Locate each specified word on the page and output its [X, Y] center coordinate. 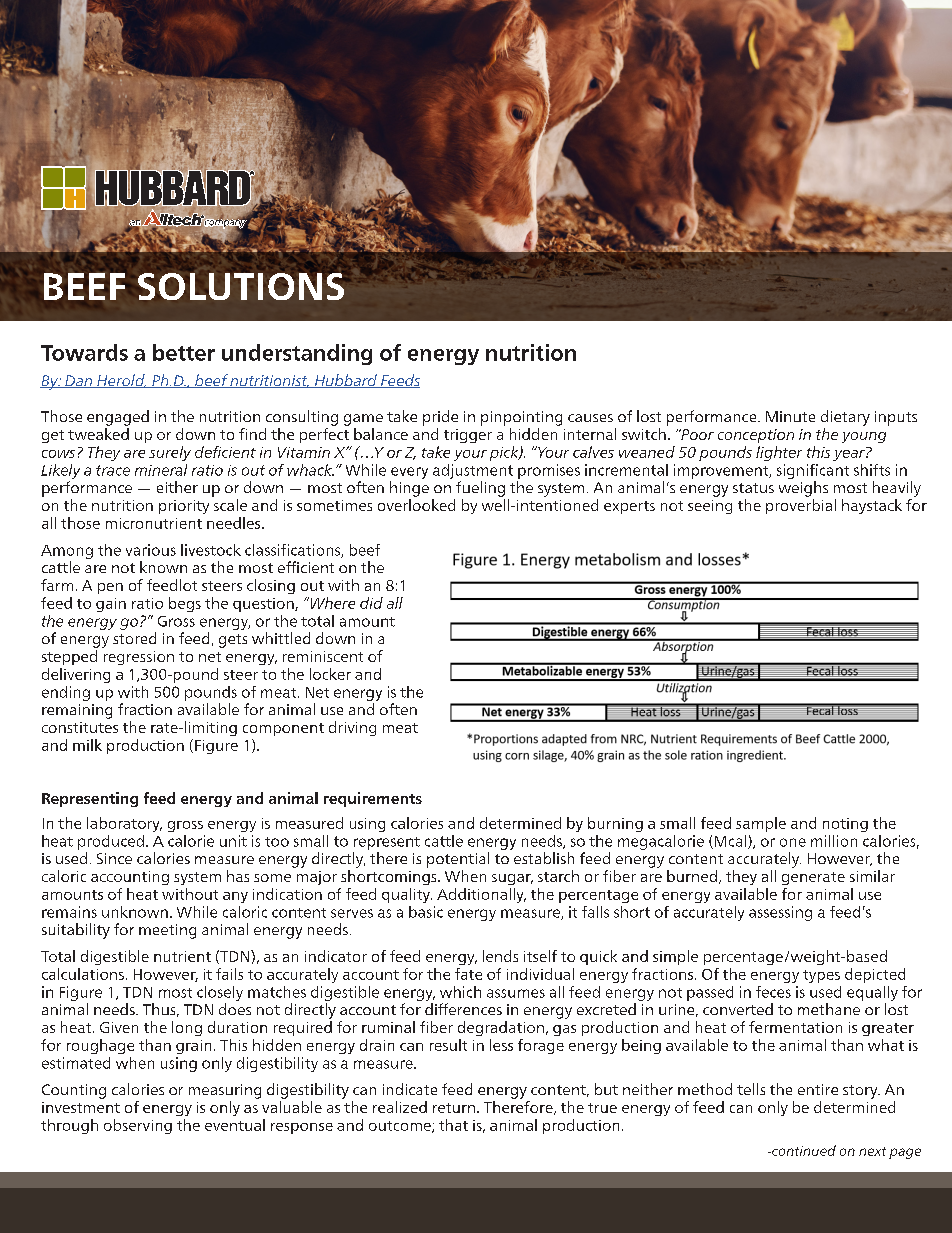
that [453, 1125]
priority [184, 507]
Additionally [481, 895]
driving [352, 728]
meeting [167, 931]
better [184, 352]
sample [761, 824]
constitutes [80, 727]
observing [138, 1126]
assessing [780, 913]
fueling [480, 489]
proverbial [801, 506]
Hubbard [345, 381]
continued [803, 1150]
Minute [790, 416]
